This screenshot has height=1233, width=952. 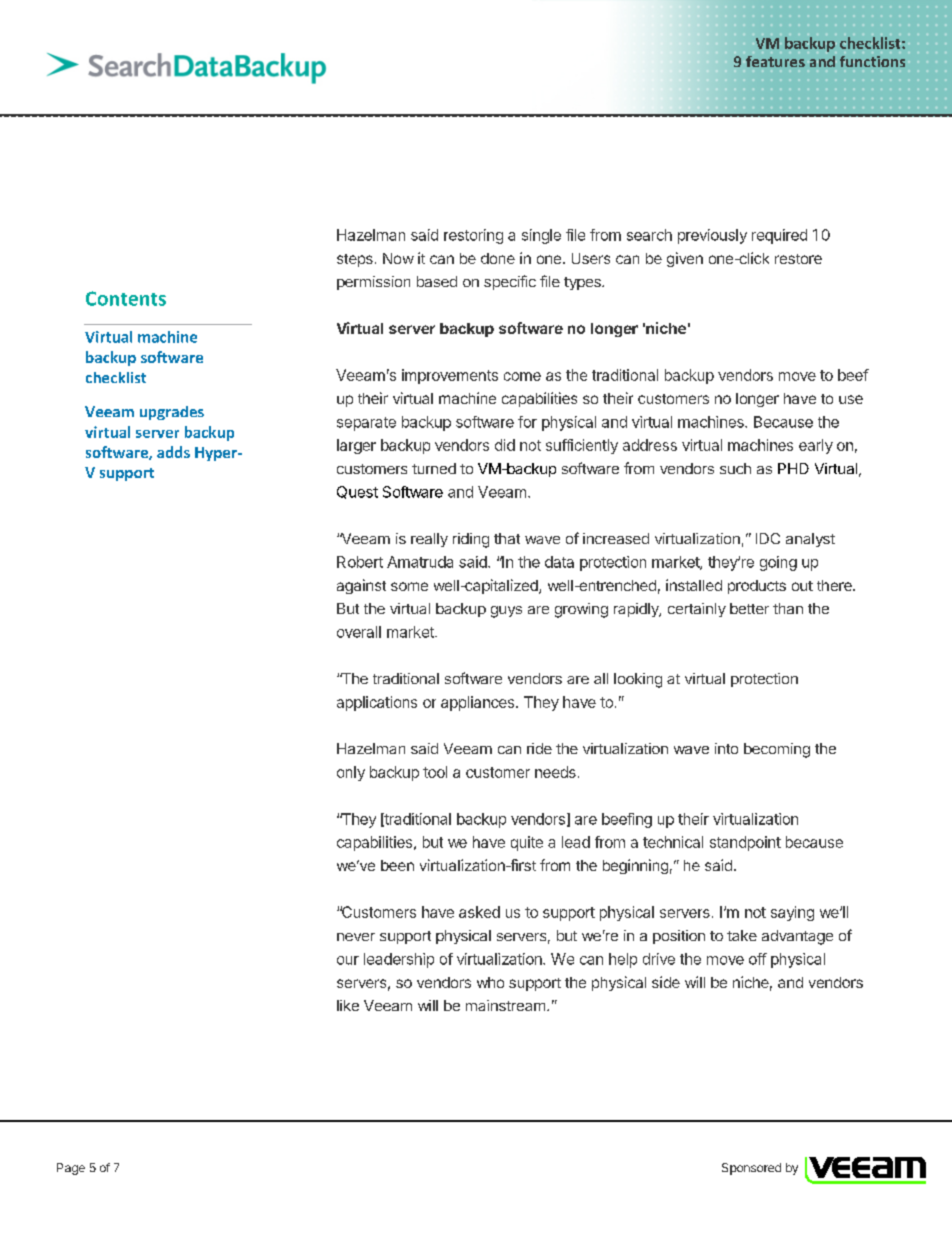 I want to click on Page, so click(x=71, y=1169).
